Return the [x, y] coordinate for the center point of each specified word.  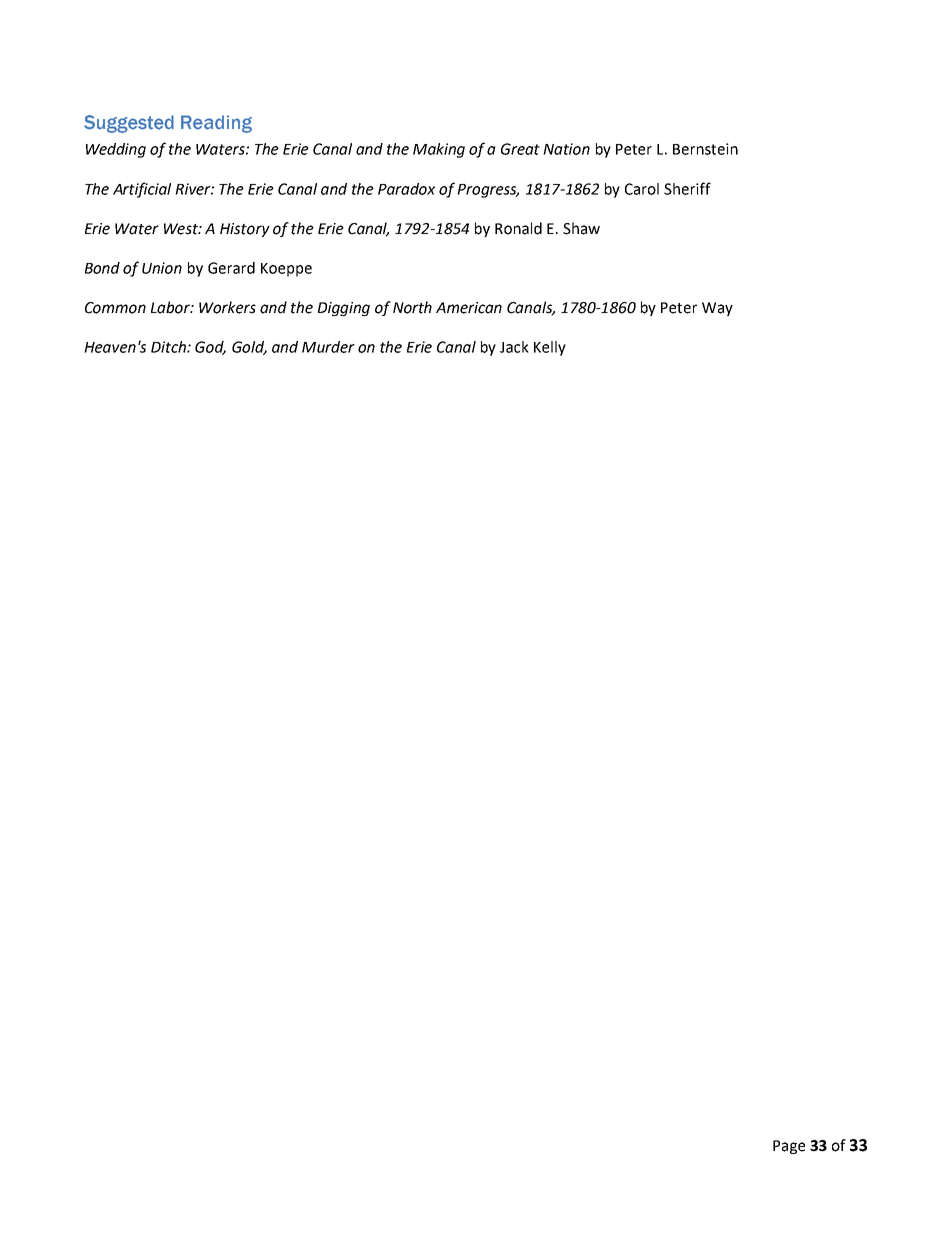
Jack [514, 347]
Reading [216, 124]
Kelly [550, 348]
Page [789, 1147]
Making [439, 150]
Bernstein [705, 149]
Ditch [169, 347]
